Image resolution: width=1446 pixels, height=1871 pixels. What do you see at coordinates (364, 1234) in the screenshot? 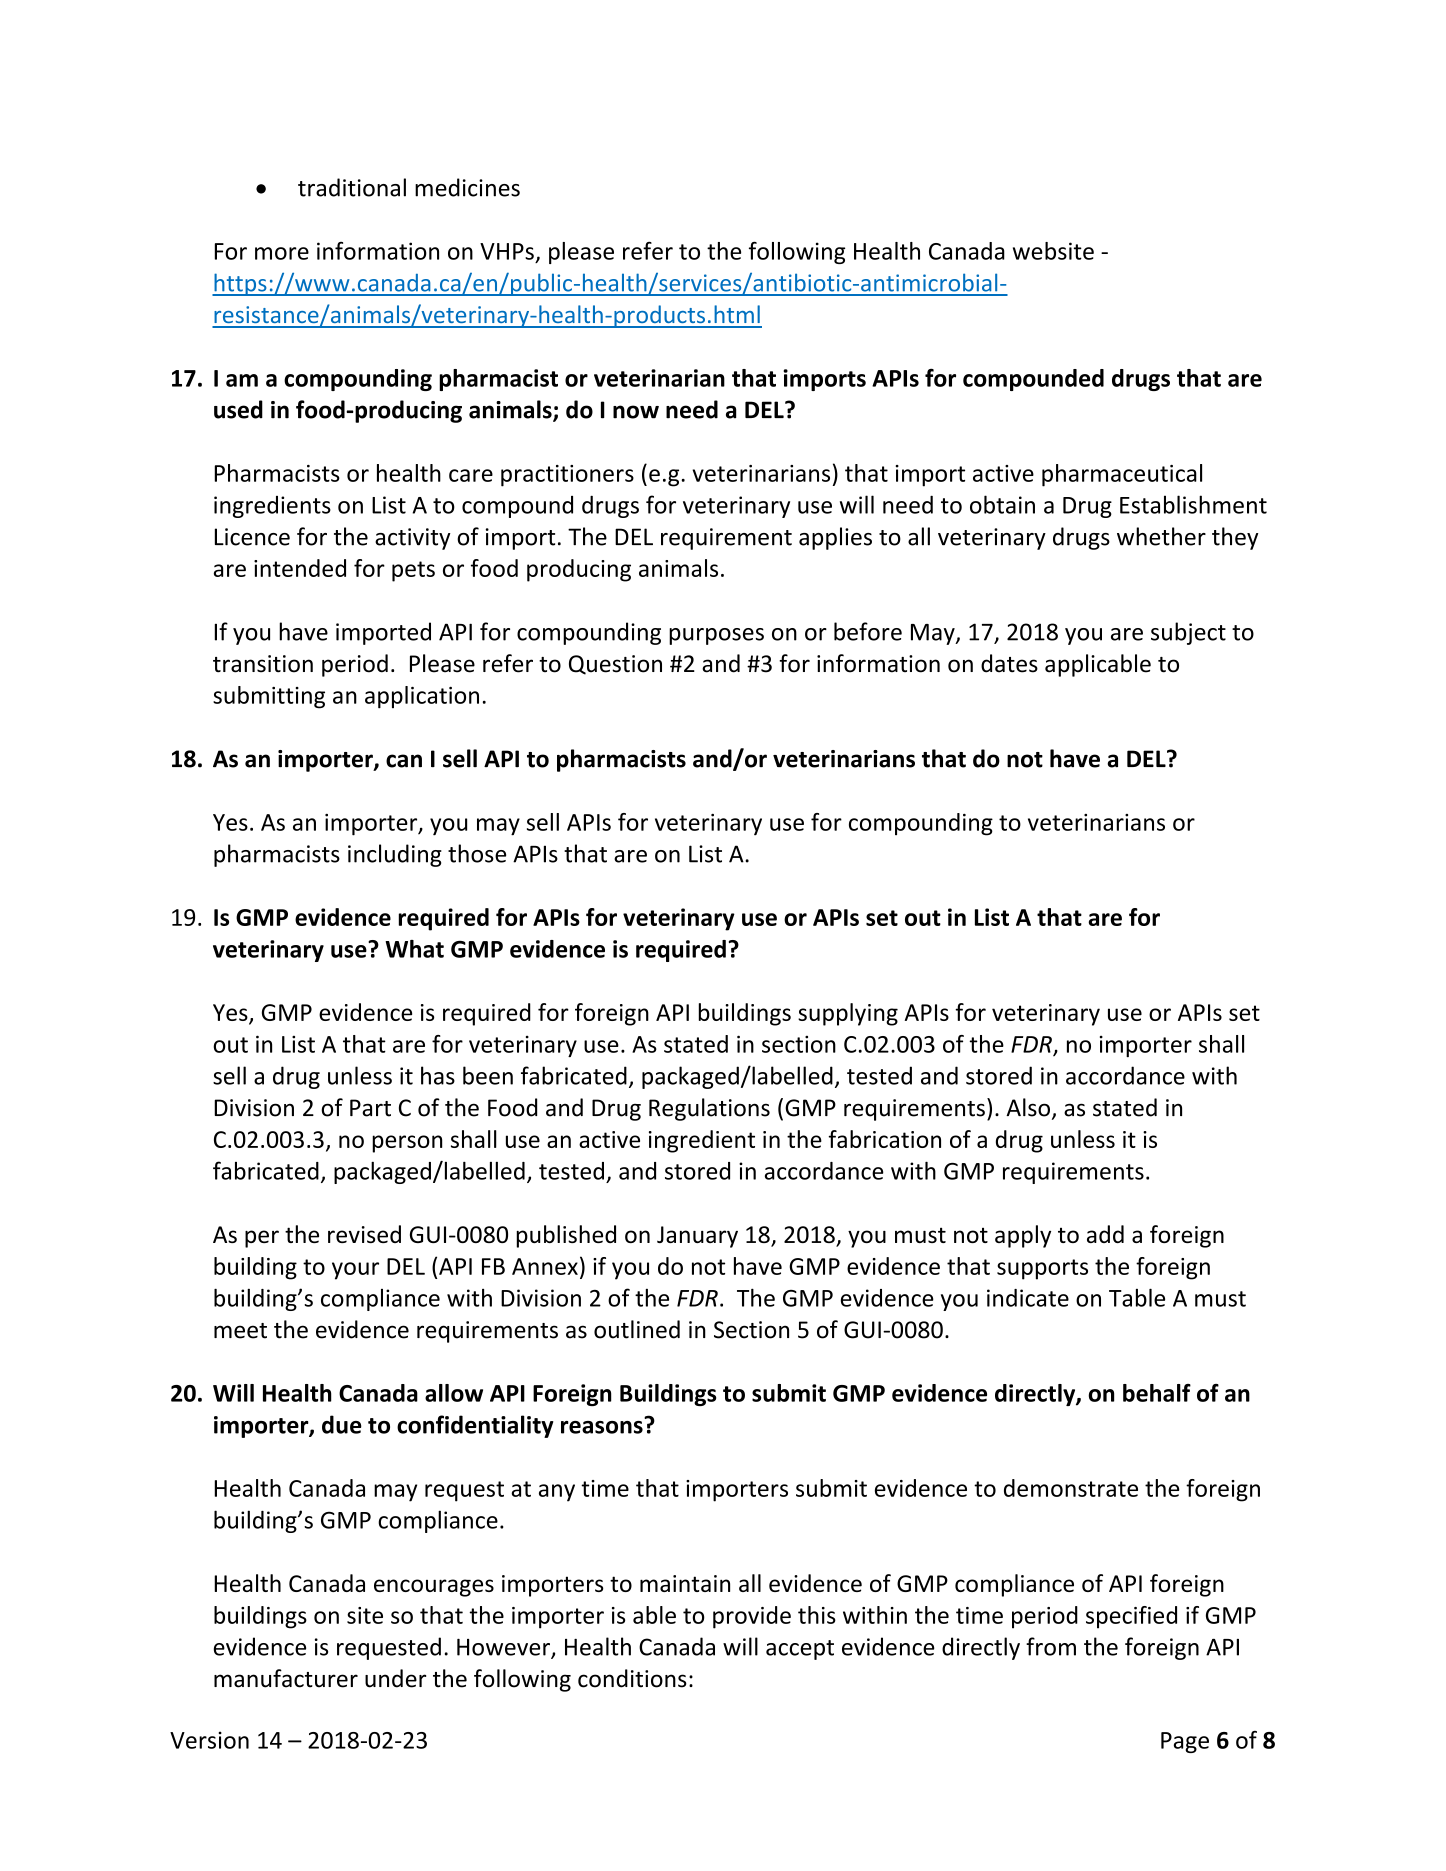
I see `revised` at bounding box center [364, 1234].
